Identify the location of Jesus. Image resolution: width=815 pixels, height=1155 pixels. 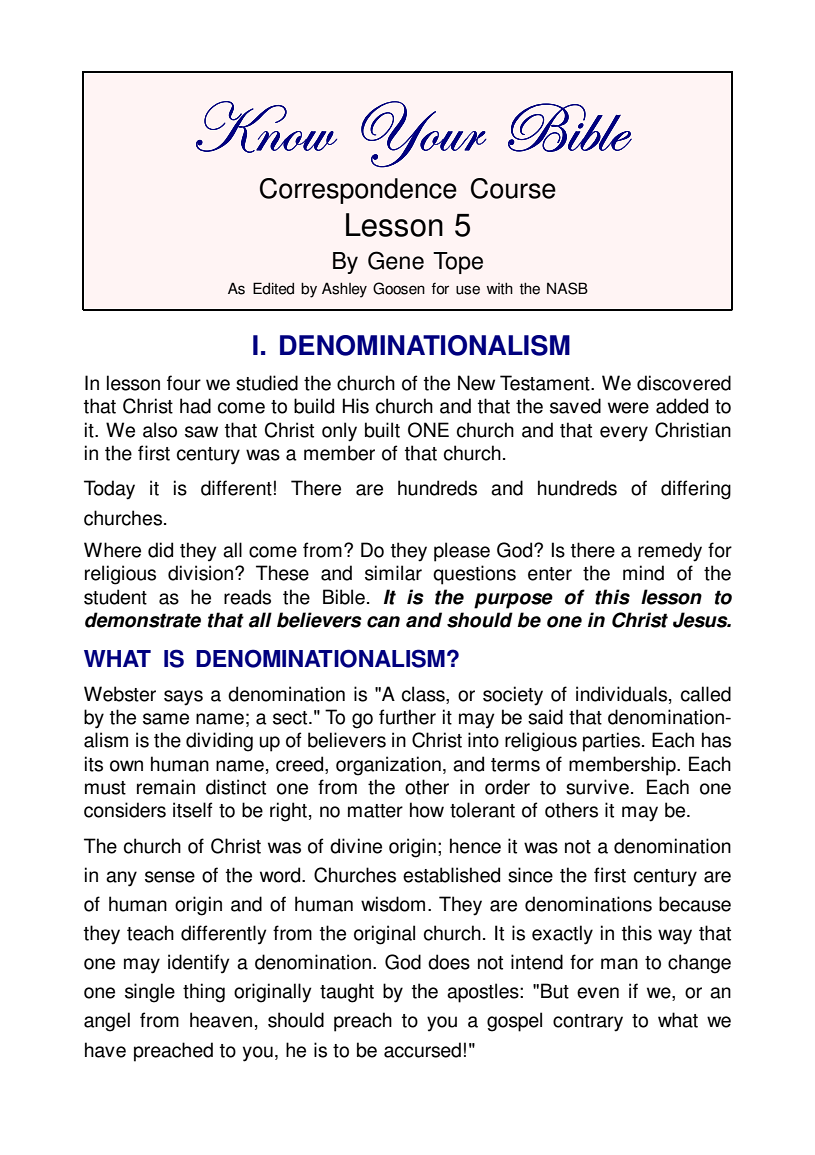
(701, 620).
